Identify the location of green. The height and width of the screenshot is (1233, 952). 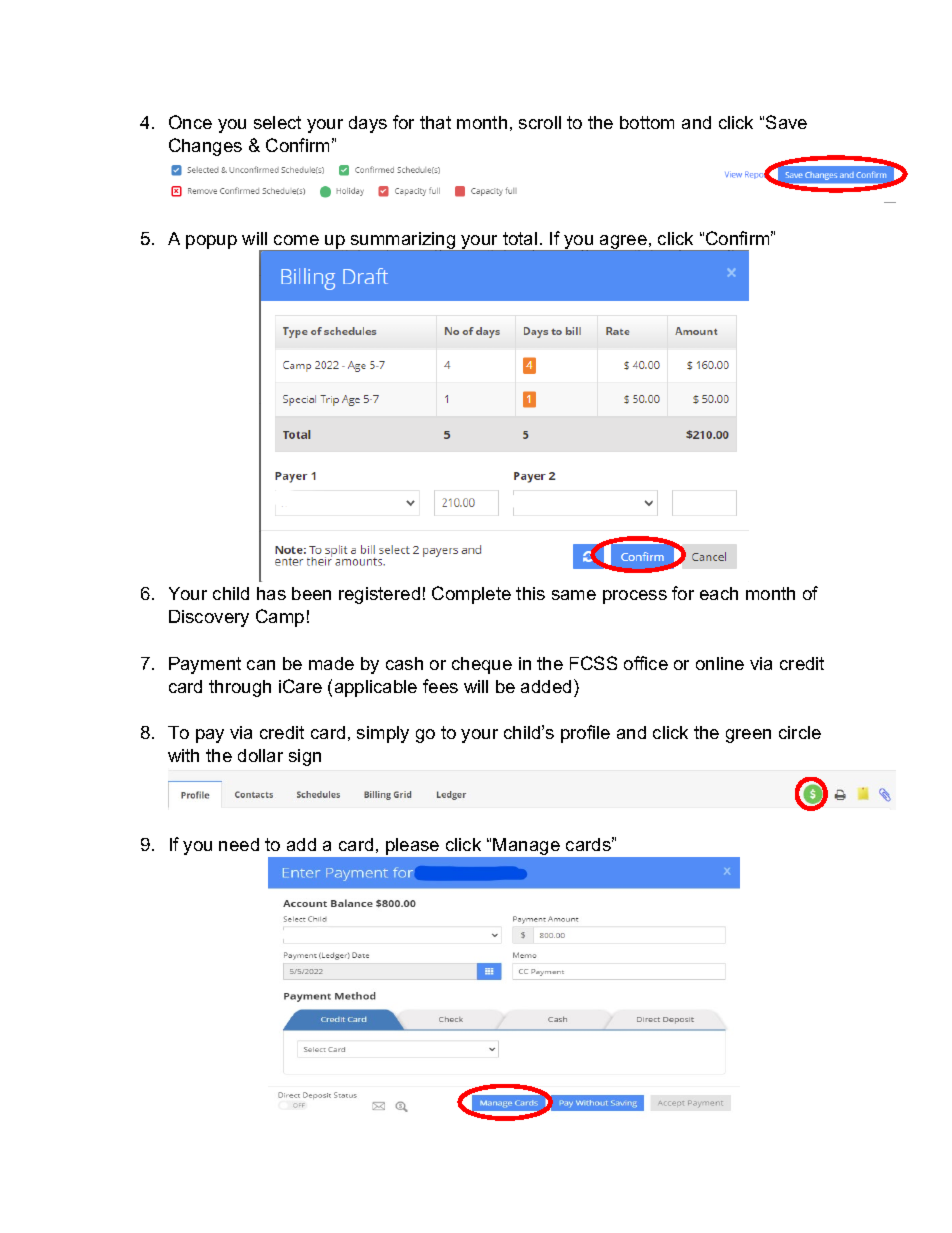
(748, 736).
